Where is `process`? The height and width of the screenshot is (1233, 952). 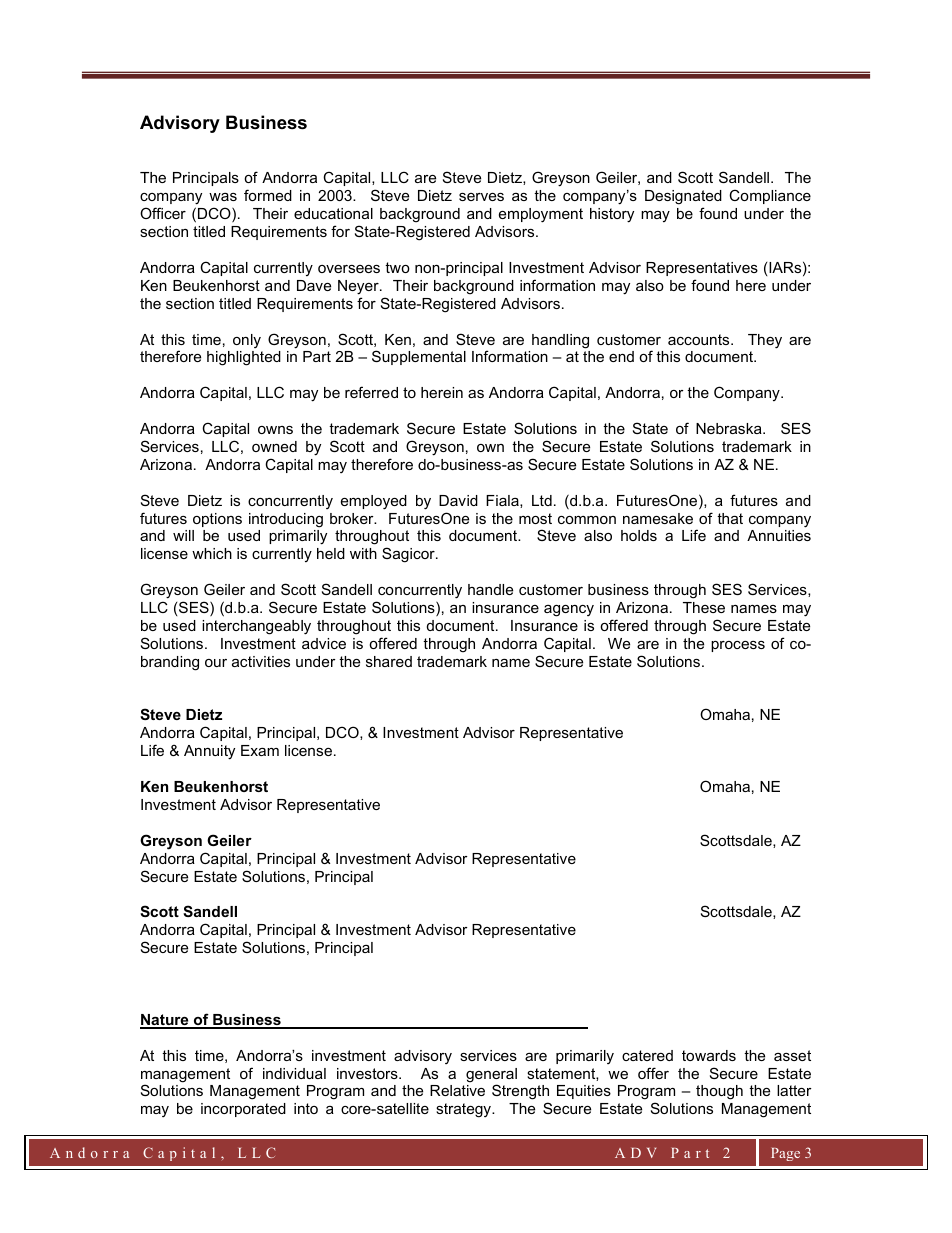 process is located at coordinates (738, 646).
